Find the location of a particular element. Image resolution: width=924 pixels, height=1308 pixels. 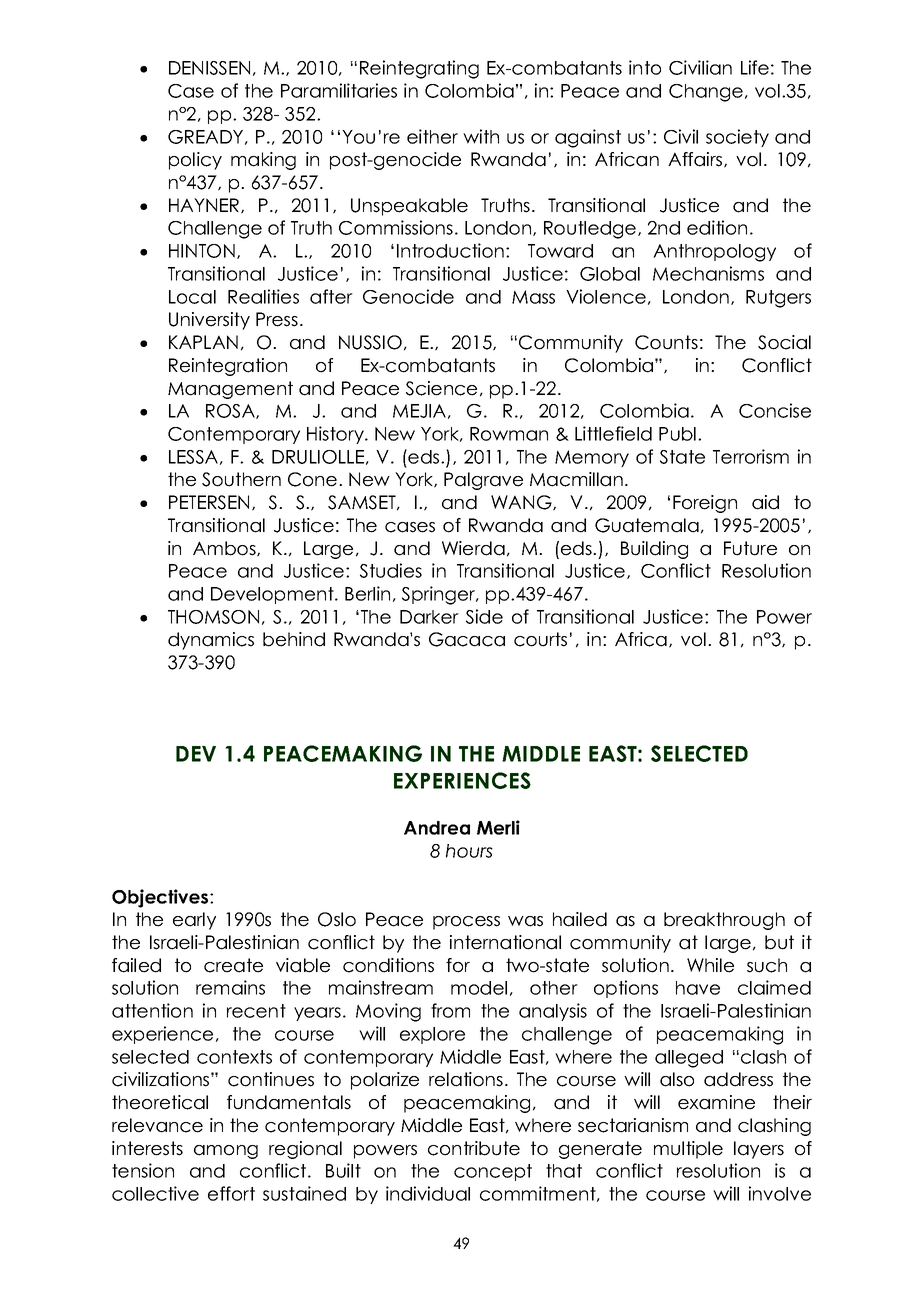

process is located at coordinates (466, 923).
